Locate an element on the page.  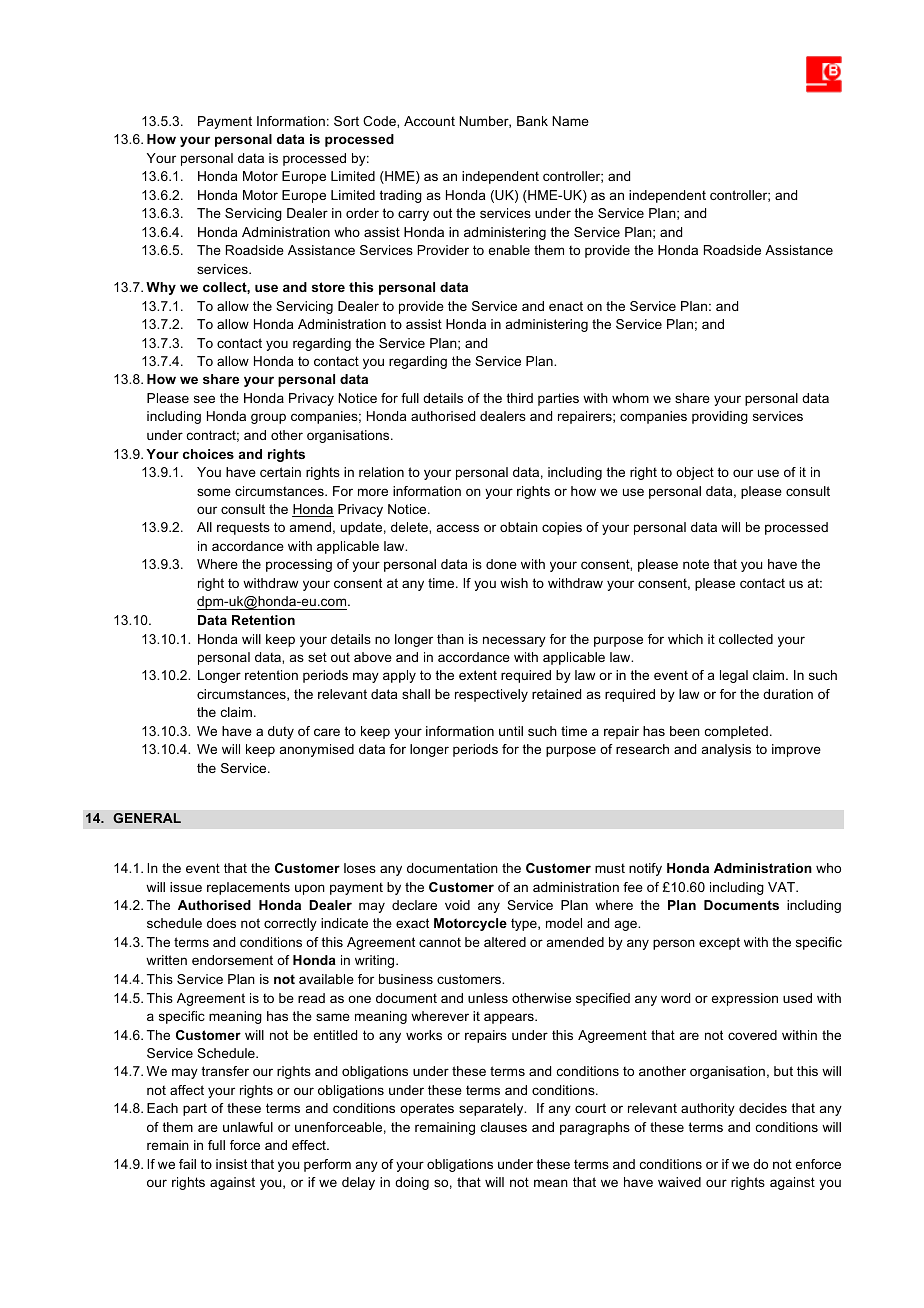
set is located at coordinates (317, 657).
